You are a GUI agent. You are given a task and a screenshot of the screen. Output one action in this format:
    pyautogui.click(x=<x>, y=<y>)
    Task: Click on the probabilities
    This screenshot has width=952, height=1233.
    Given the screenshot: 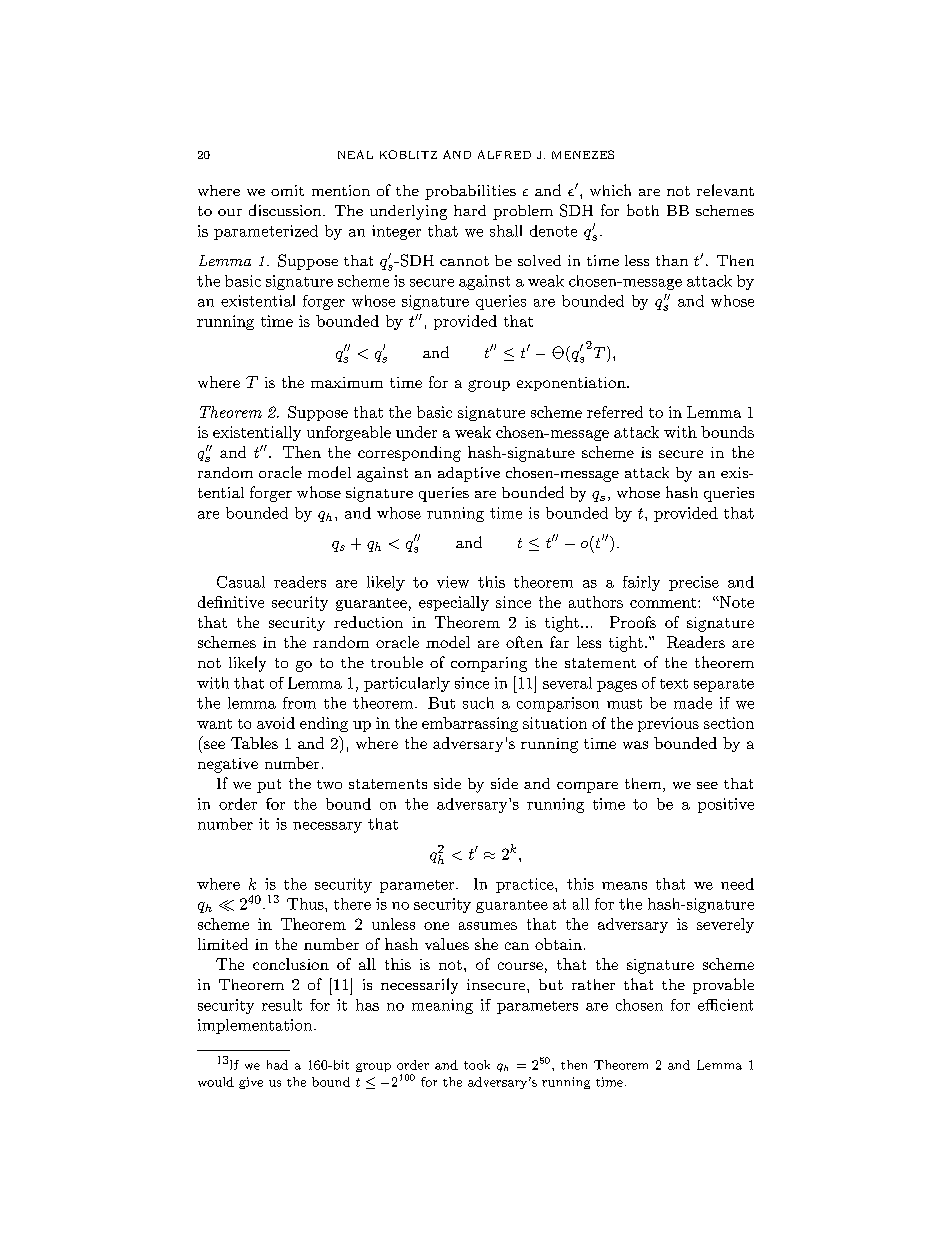 What is the action you would take?
    pyautogui.click(x=470, y=192)
